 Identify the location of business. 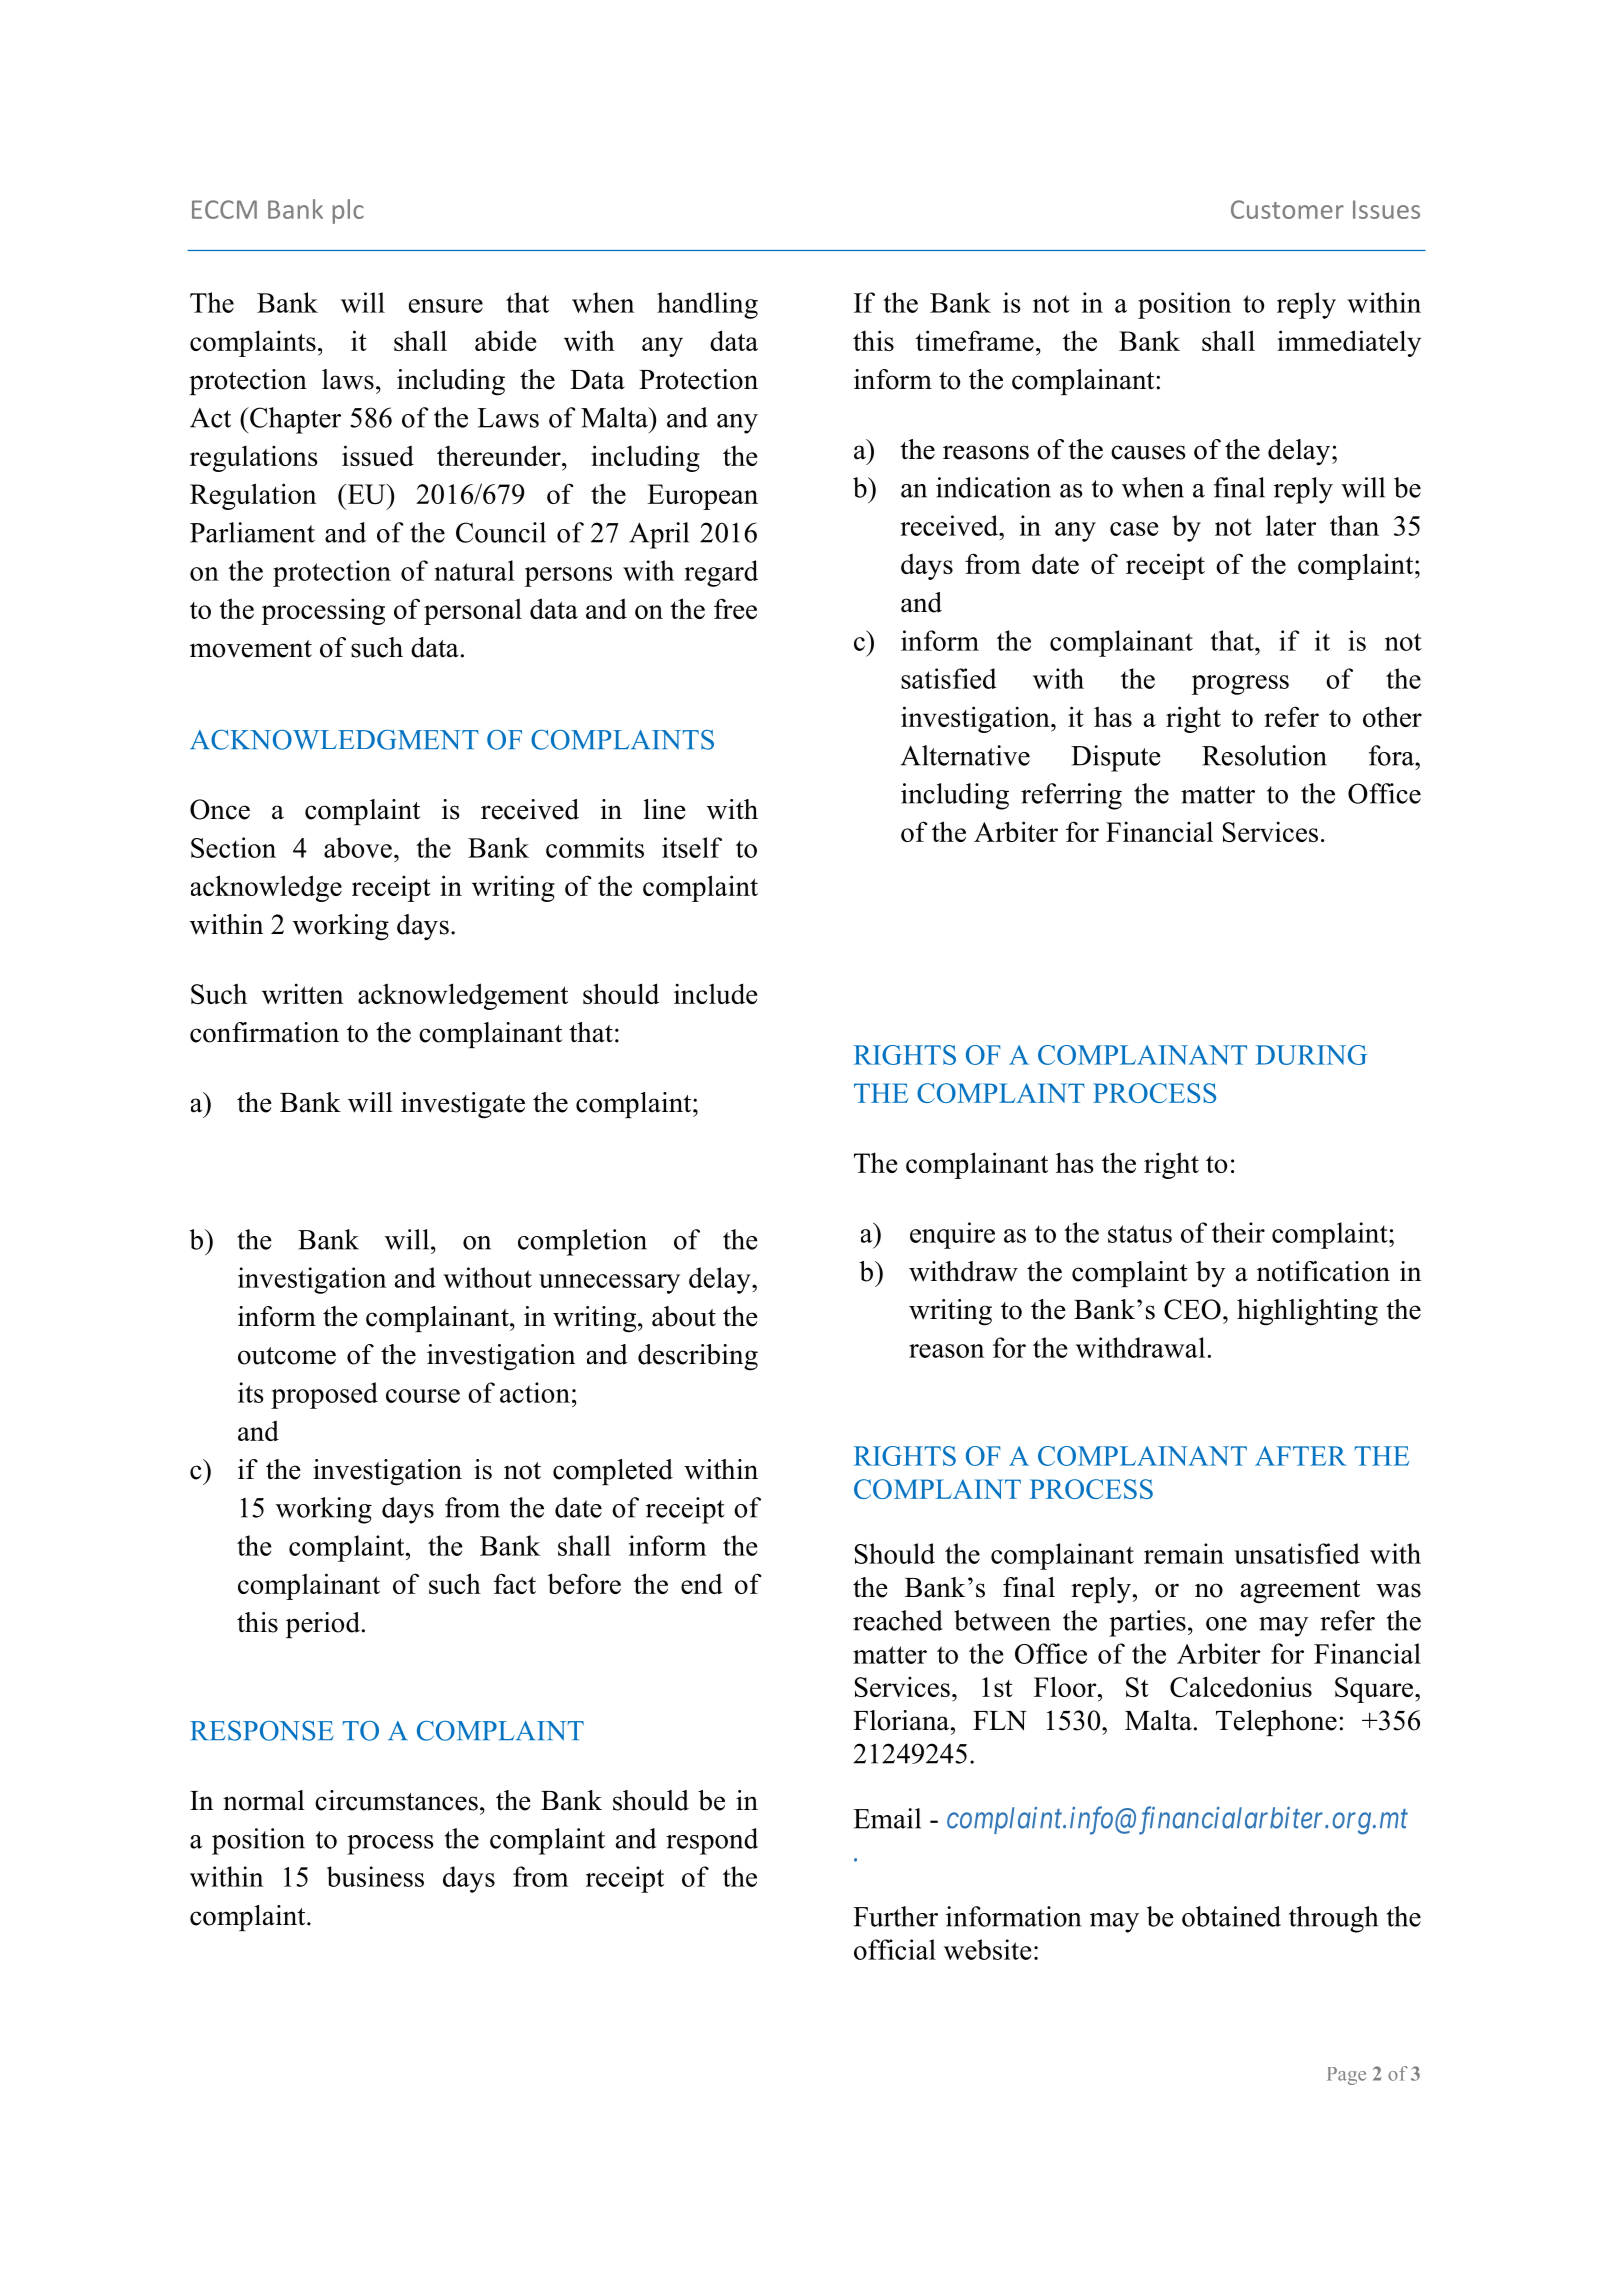
(375, 1876).
